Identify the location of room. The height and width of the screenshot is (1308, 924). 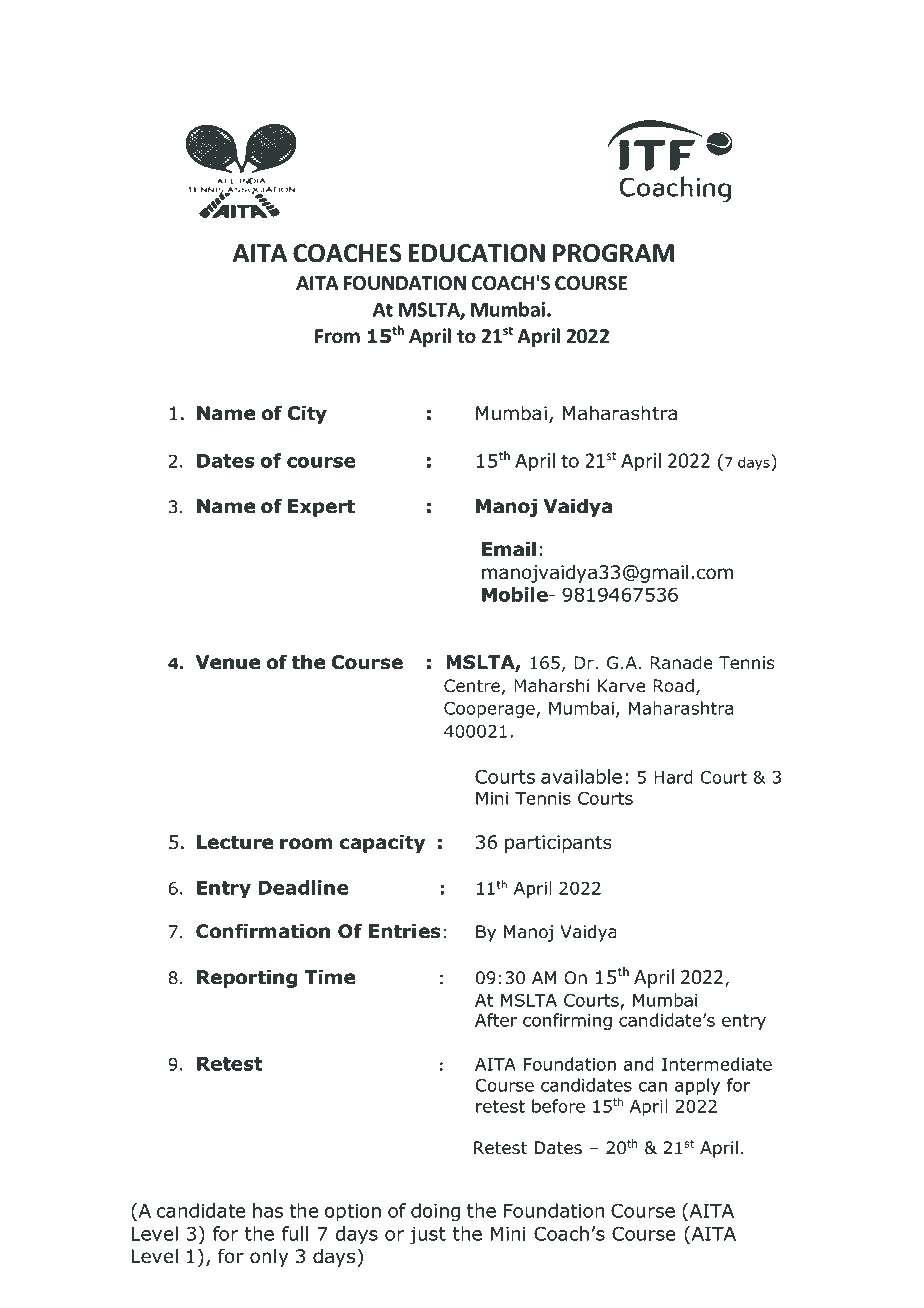
(306, 844).
